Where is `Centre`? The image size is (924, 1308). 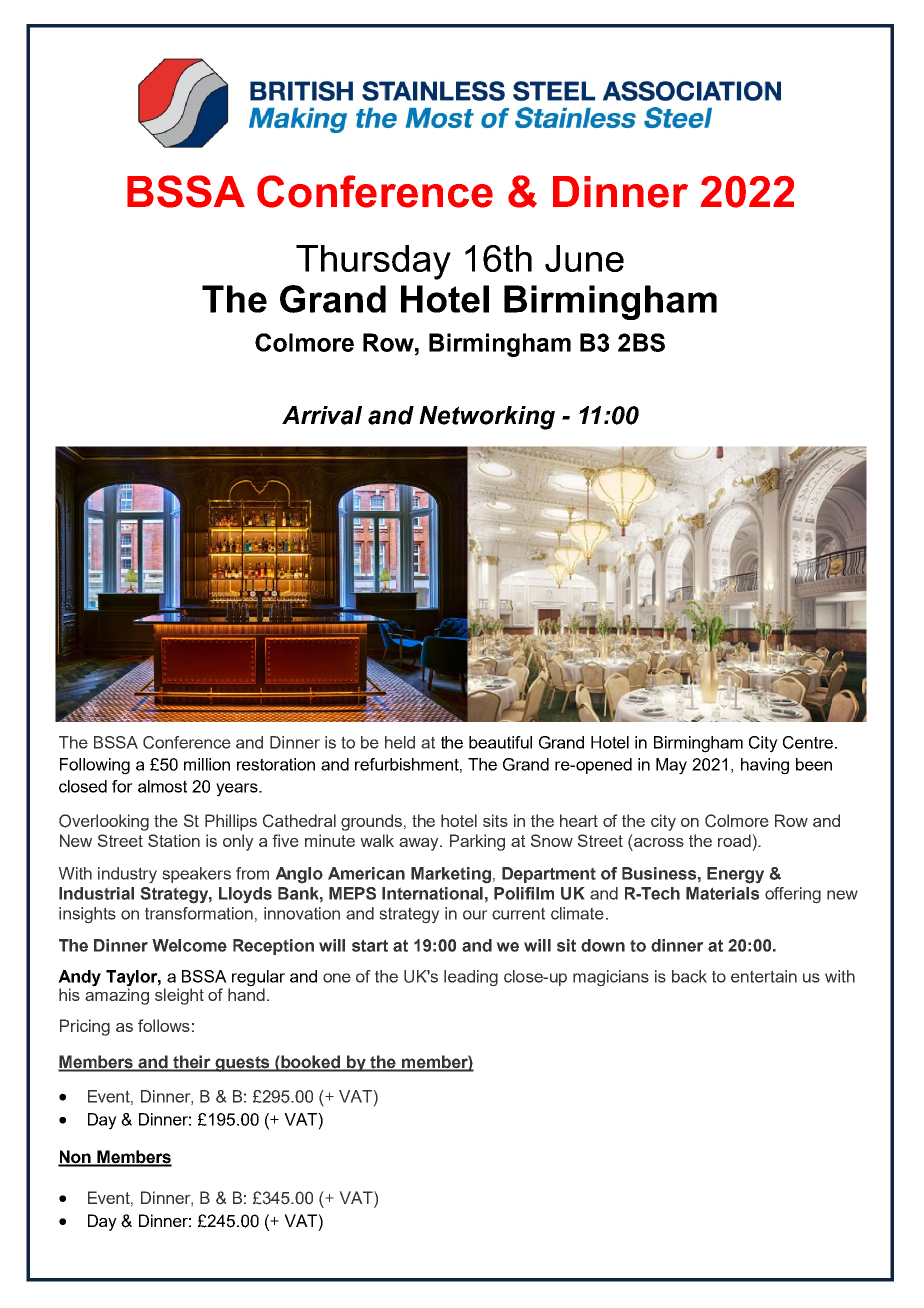
Centre is located at coordinates (809, 742).
